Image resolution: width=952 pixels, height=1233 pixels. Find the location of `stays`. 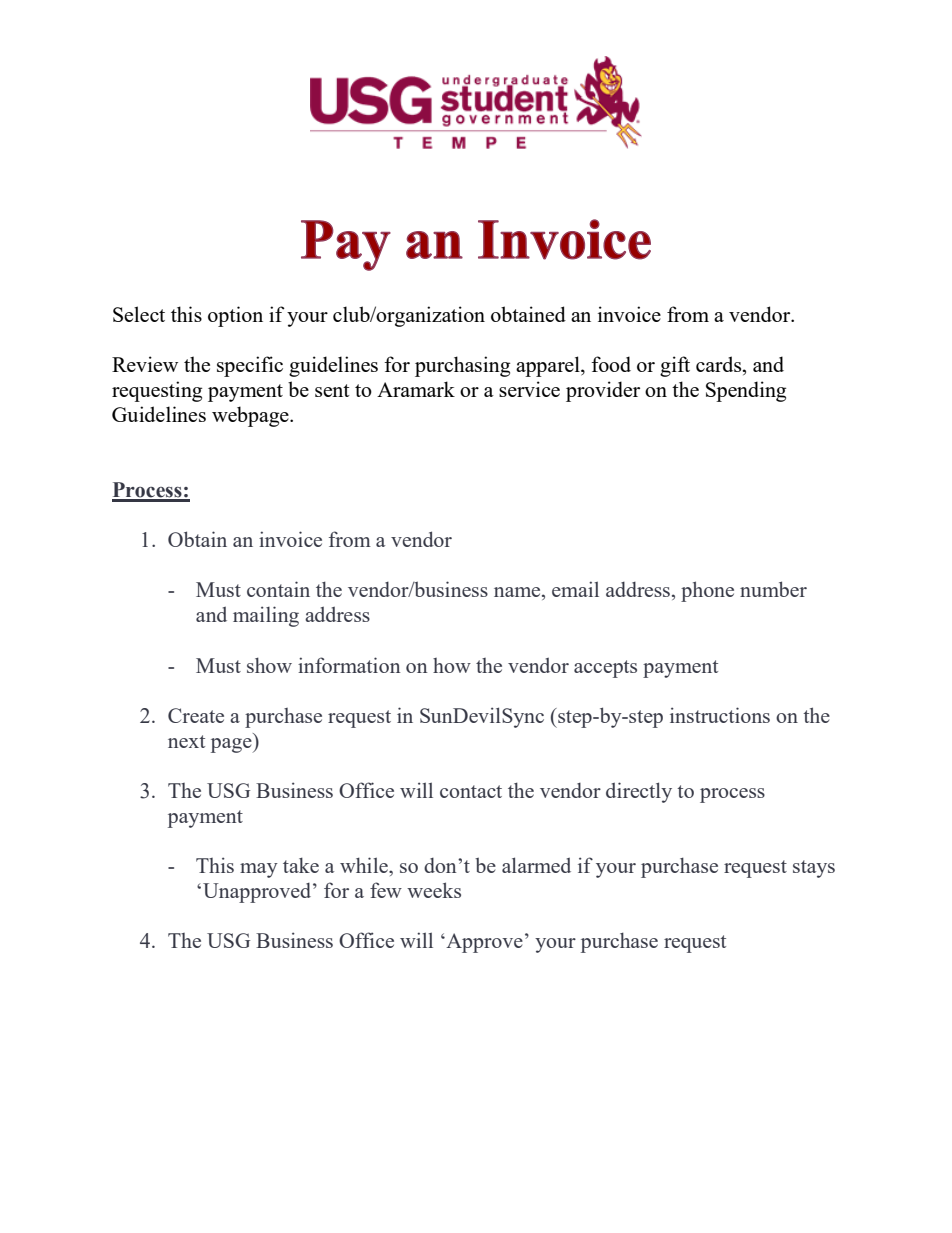

stays is located at coordinates (814, 869).
